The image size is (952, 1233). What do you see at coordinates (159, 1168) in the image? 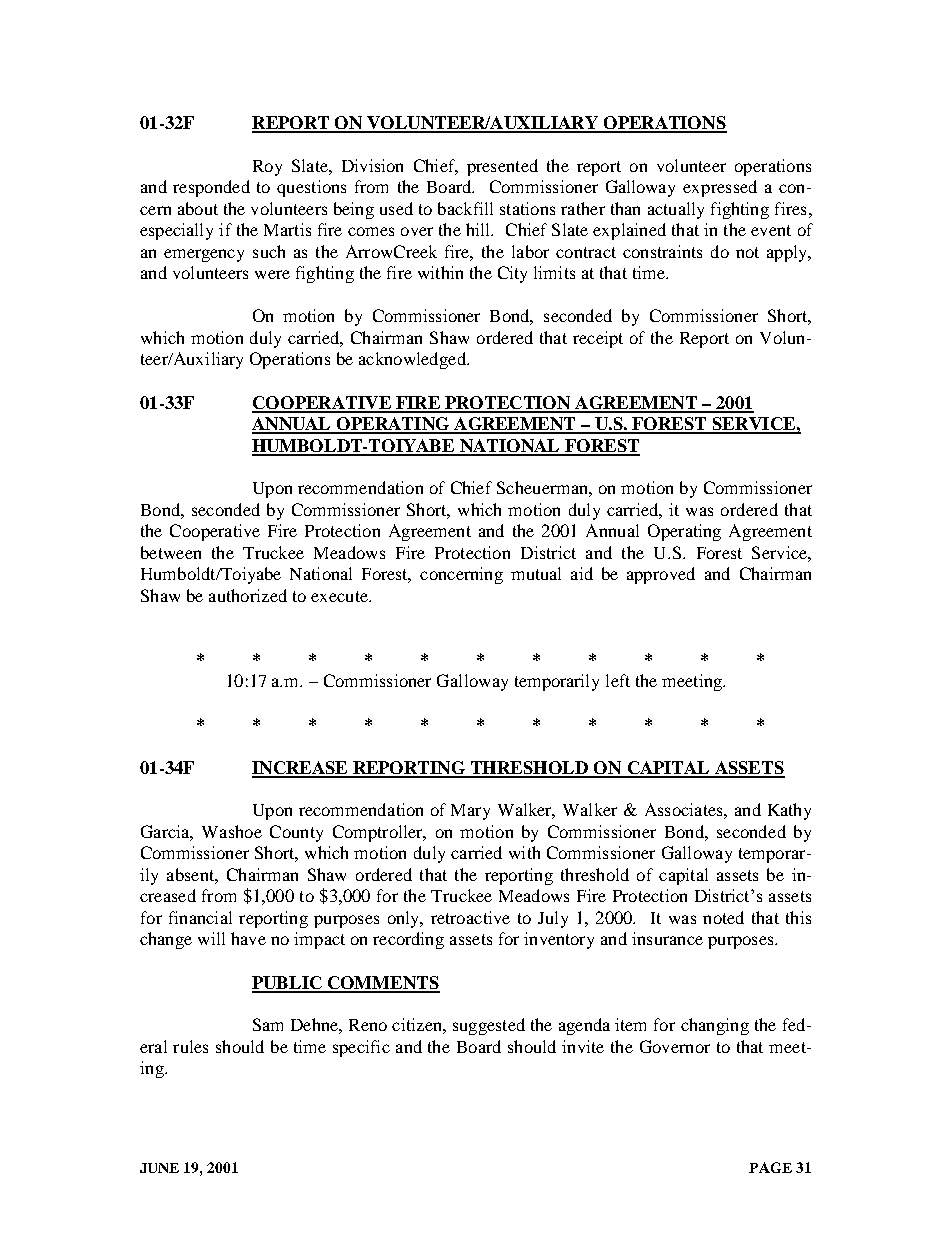
I see `JUNE` at bounding box center [159, 1168].
